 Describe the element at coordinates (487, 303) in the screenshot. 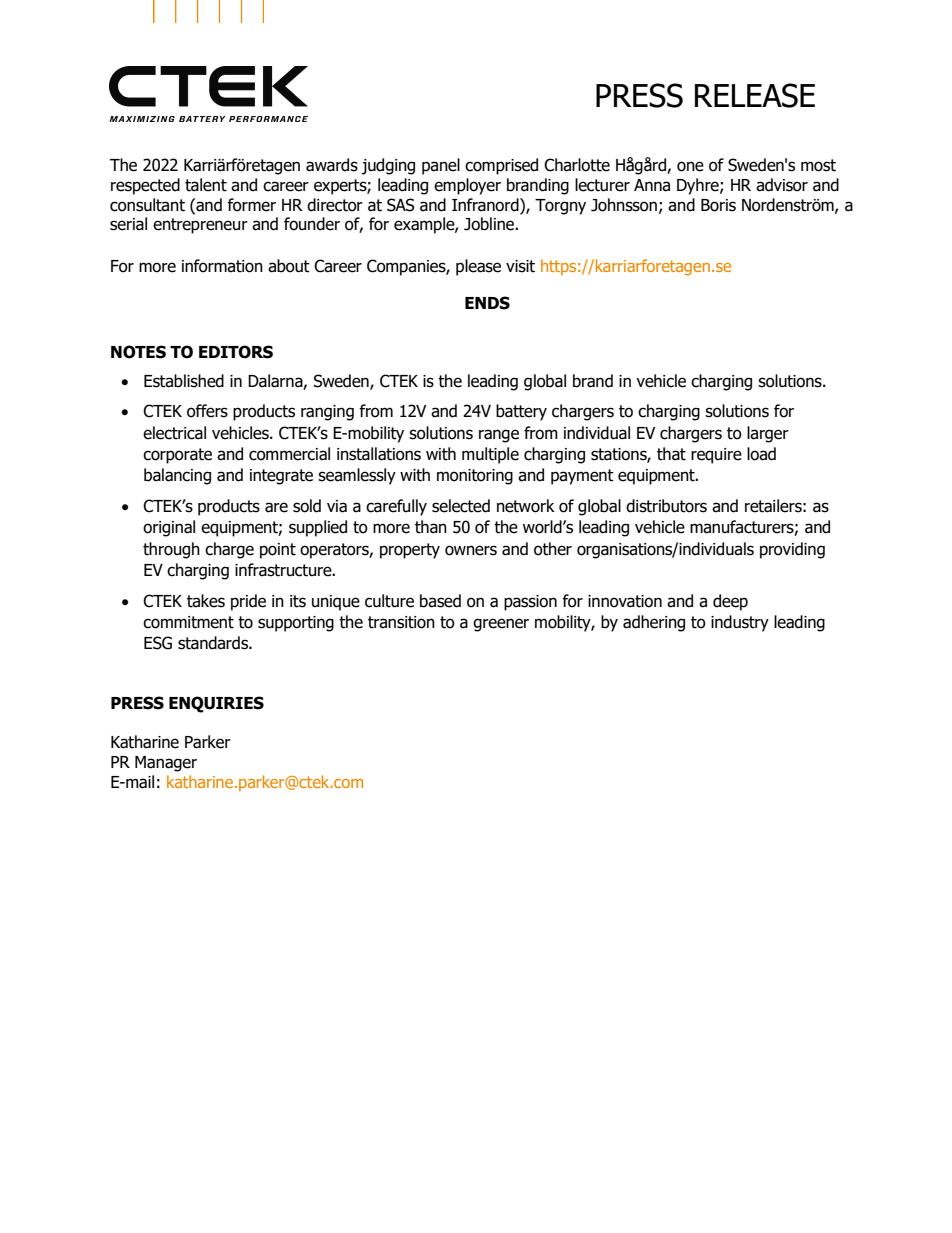

I see `ENDS` at that location.
